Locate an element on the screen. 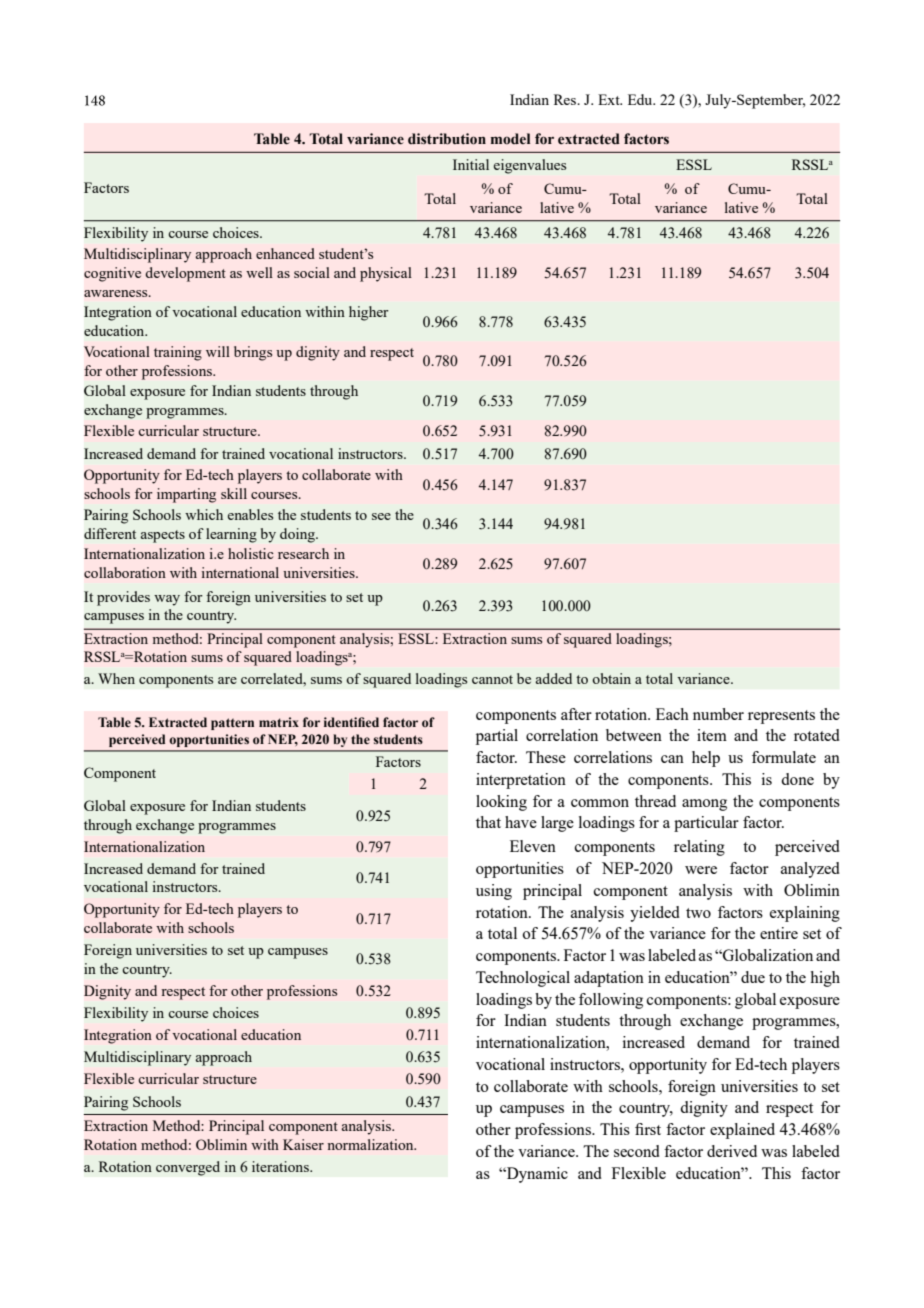 Image resolution: width=924 pixels, height=1308 pixels. Dynamic is located at coordinates (536, 1175).
